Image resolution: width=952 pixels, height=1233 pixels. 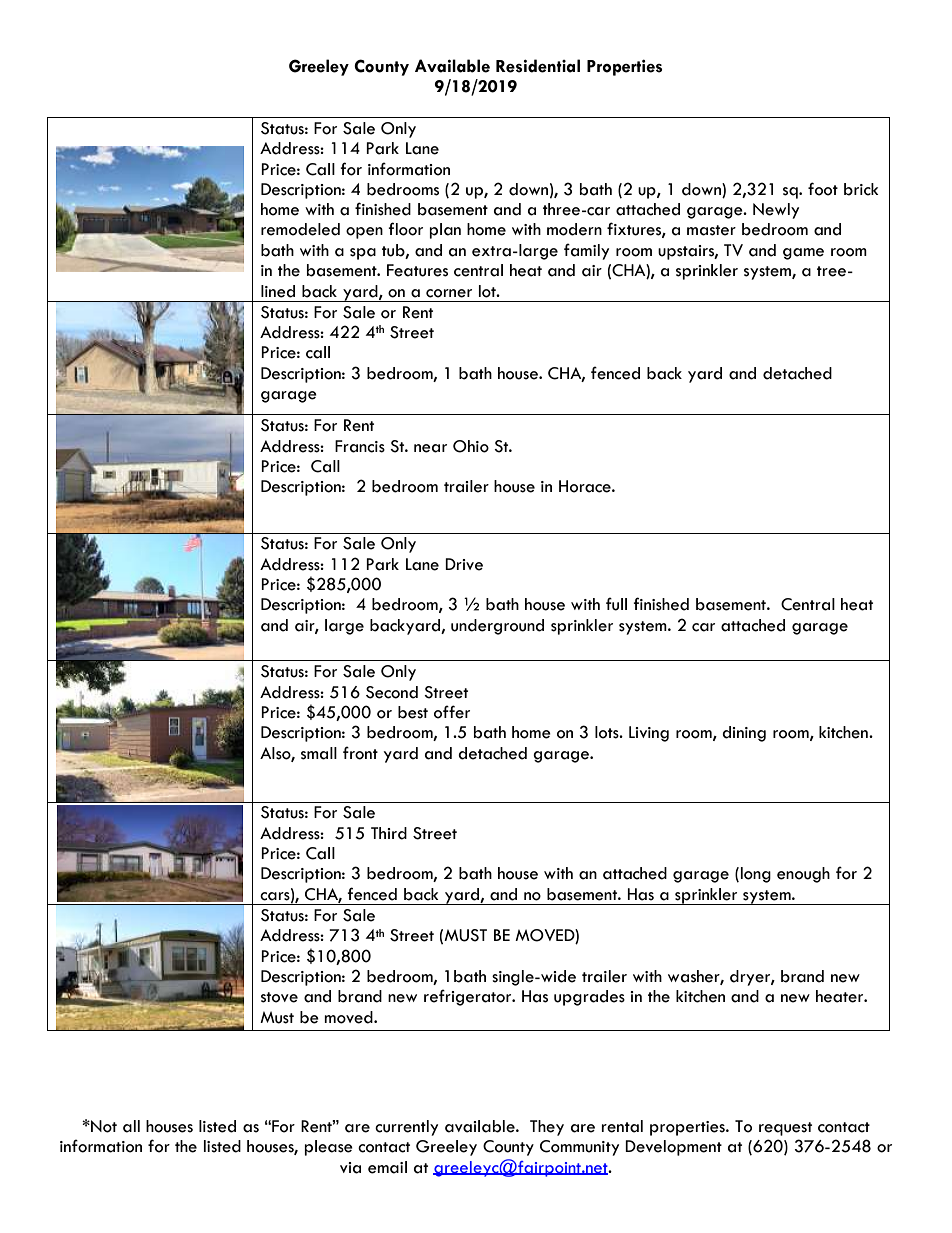 What do you see at coordinates (389, 833) in the document?
I see `Third` at bounding box center [389, 833].
